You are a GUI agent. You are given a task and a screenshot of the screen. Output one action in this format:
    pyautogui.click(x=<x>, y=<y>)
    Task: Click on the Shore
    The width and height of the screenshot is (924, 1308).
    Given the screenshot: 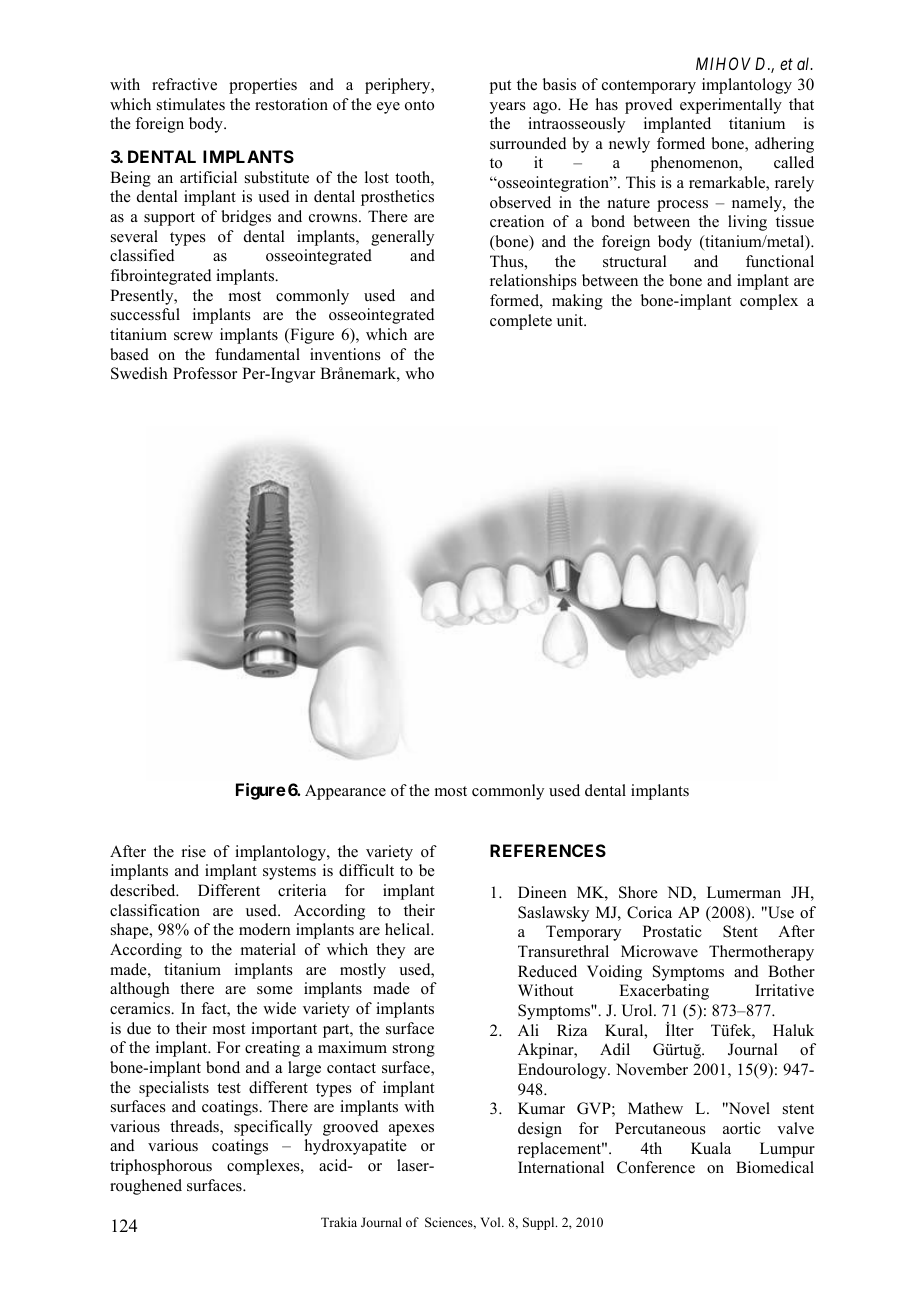 What is the action you would take?
    pyautogui.click(x=638, y=892)
